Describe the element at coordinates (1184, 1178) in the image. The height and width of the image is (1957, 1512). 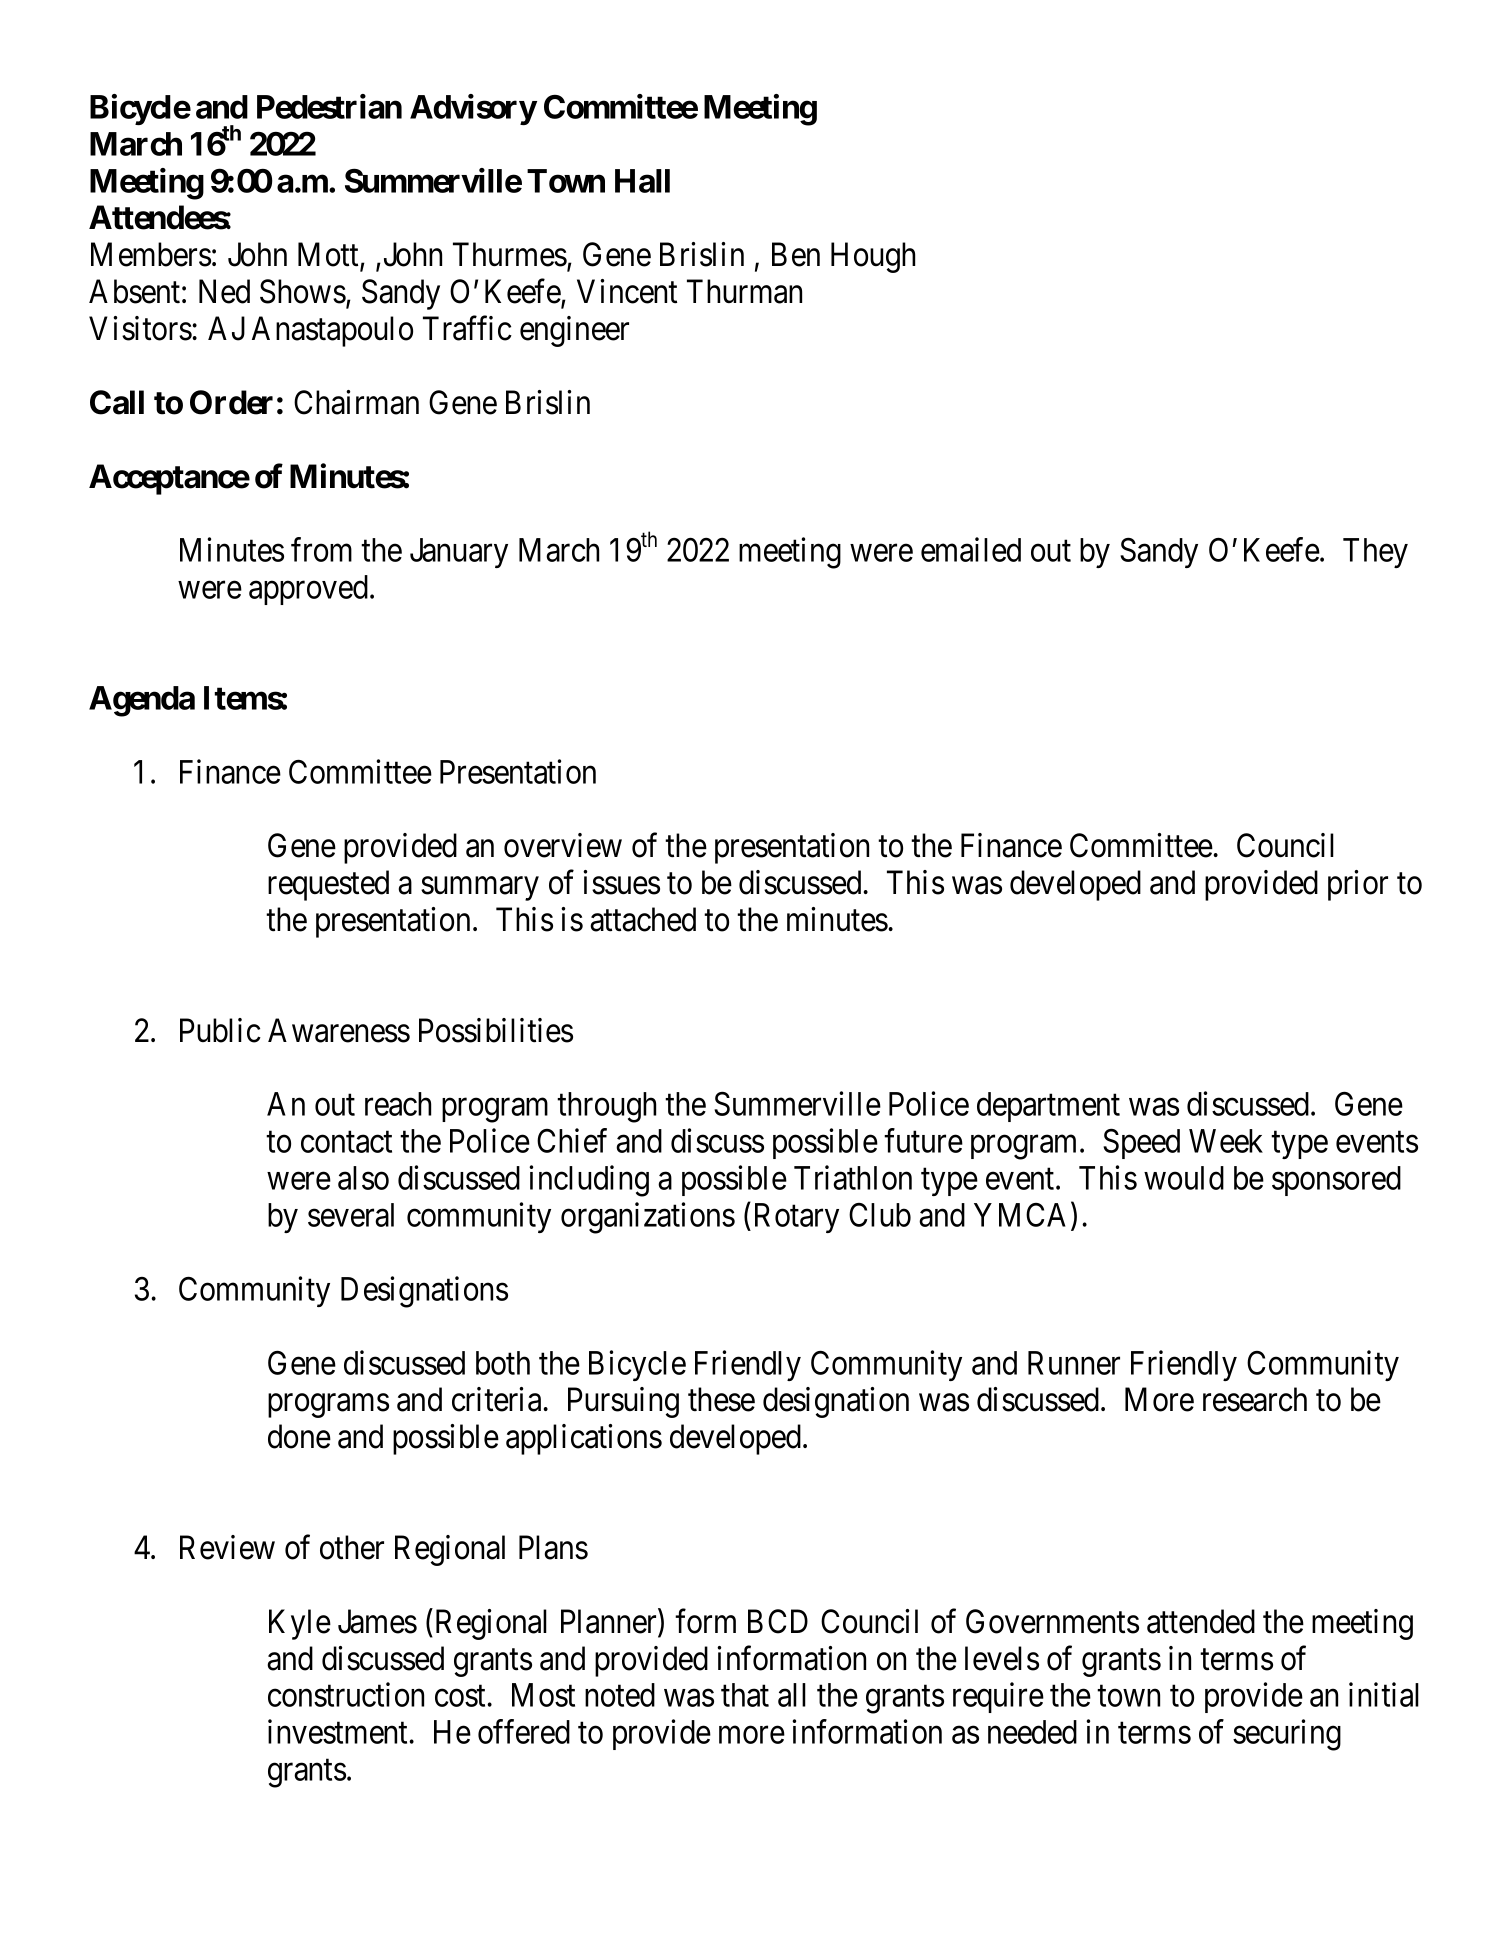
I see `would` at that location.
